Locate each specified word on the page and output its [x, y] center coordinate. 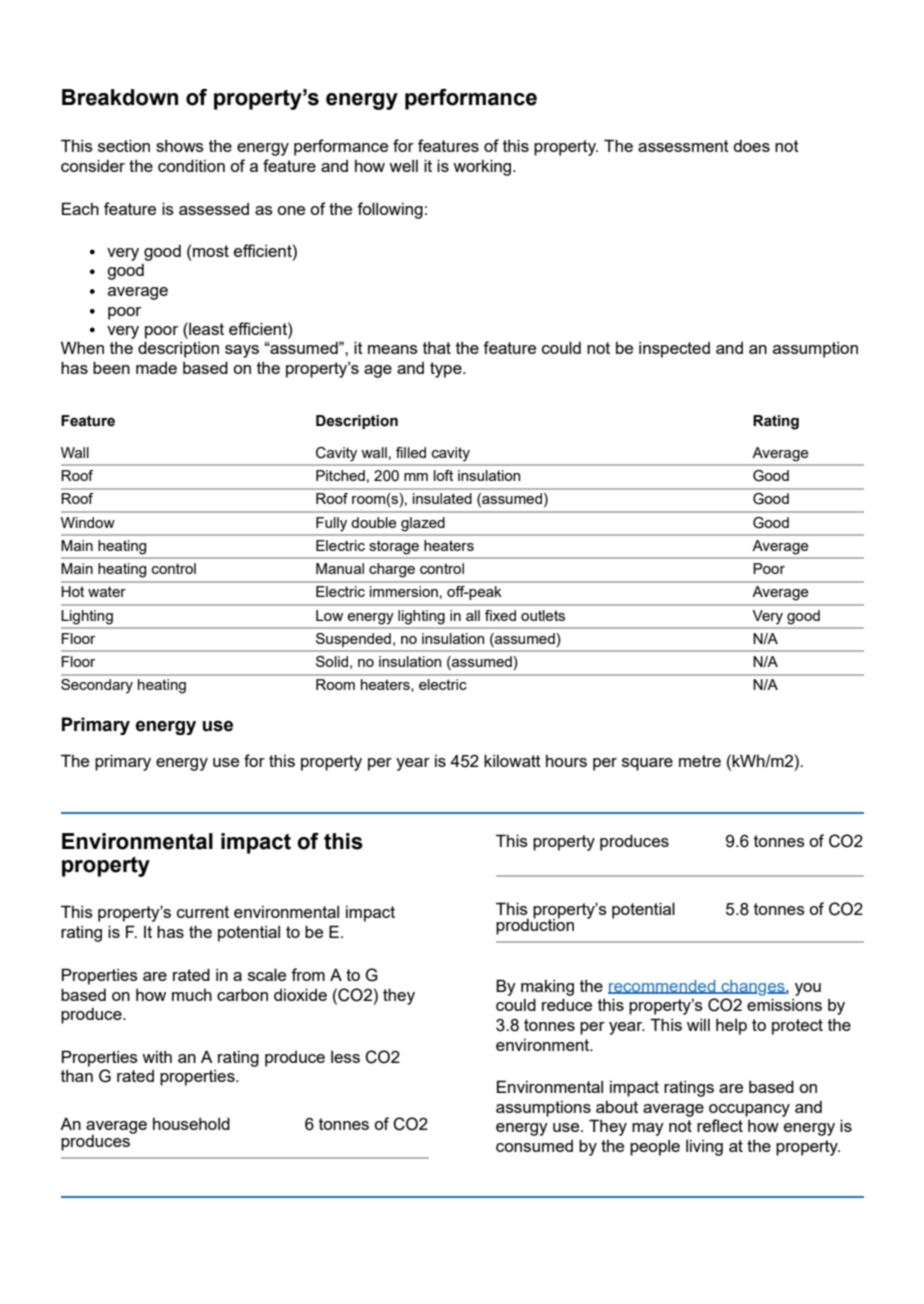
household [191, 1123]
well [403, 166]
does [751, 146]
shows [180, 146]
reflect [720, 1125]
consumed [534, 1146]
